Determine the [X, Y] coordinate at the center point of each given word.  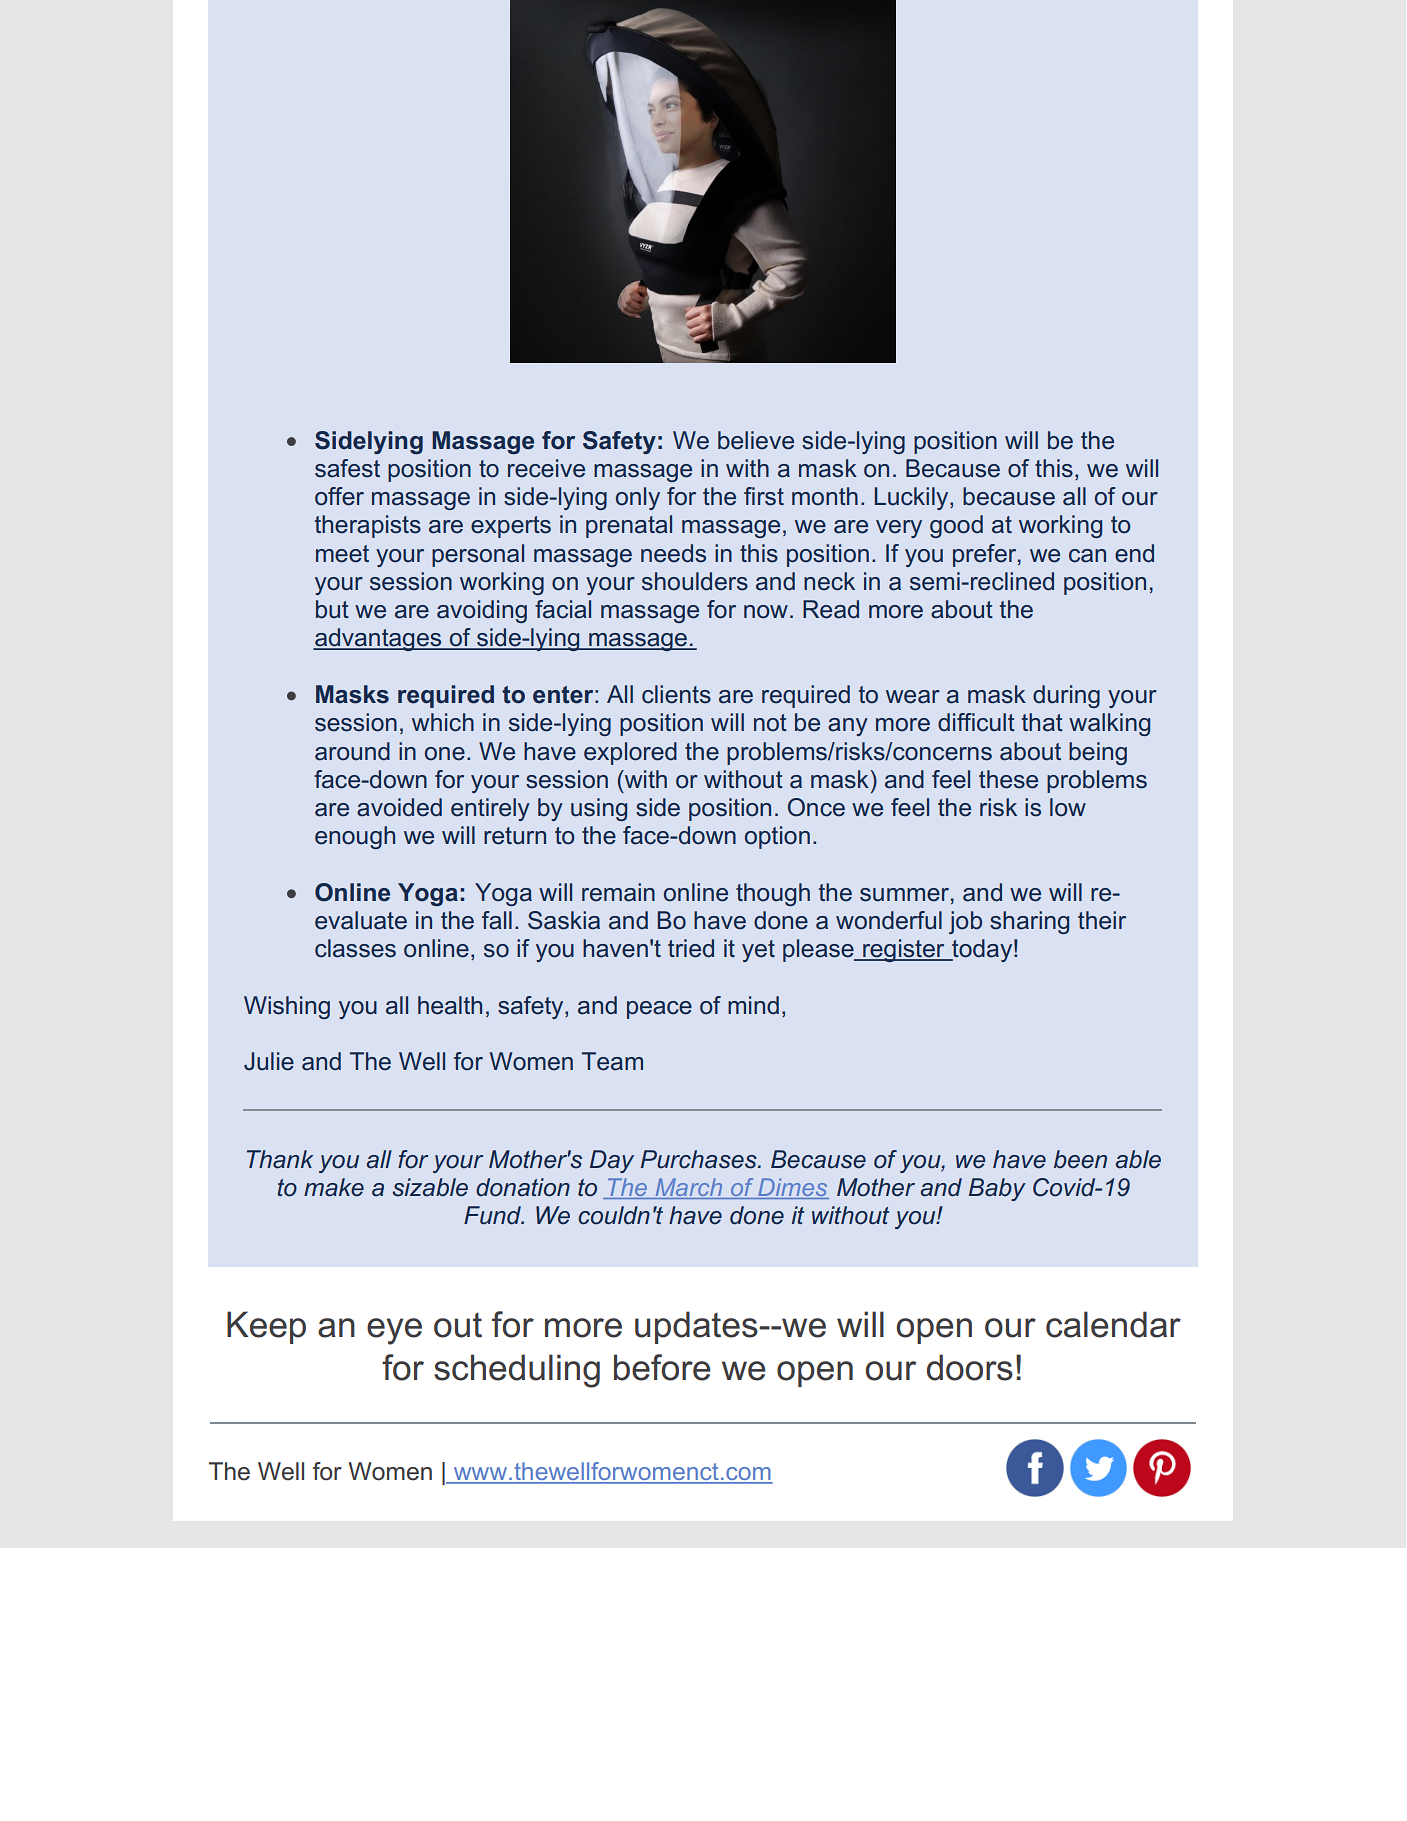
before [662, 1367]
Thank [280, 1159]
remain [618, 892]
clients [676, 694]
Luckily [913, 498]
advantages [378, 639]
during [1066, 696]
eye [394, 1331]
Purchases [700, 1159]
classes [355, 948]
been [1080, 1159]
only [638, 498]
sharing [1029, 922]
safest [347, 468]
